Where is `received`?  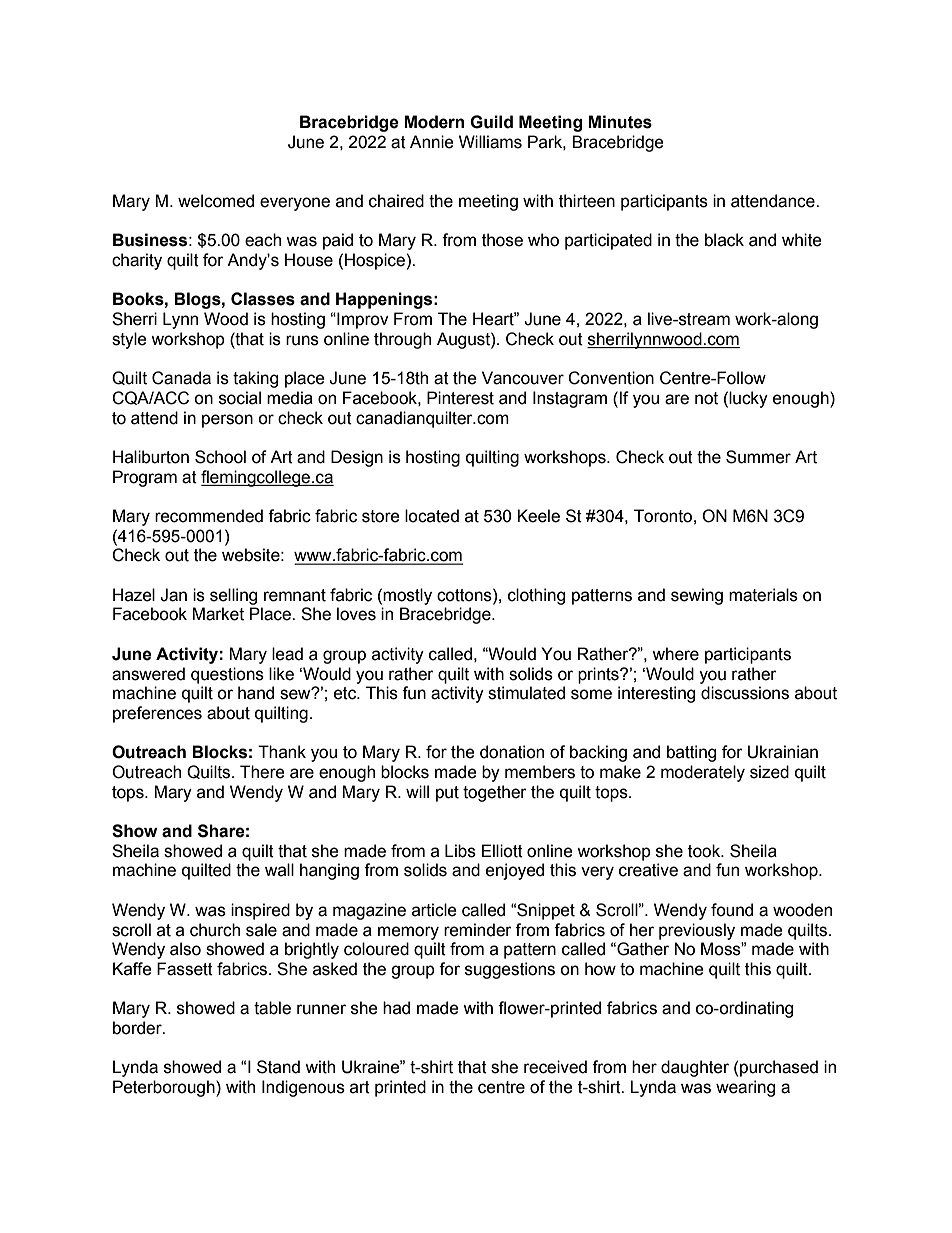
received is located at coordinates (555, 1067).
